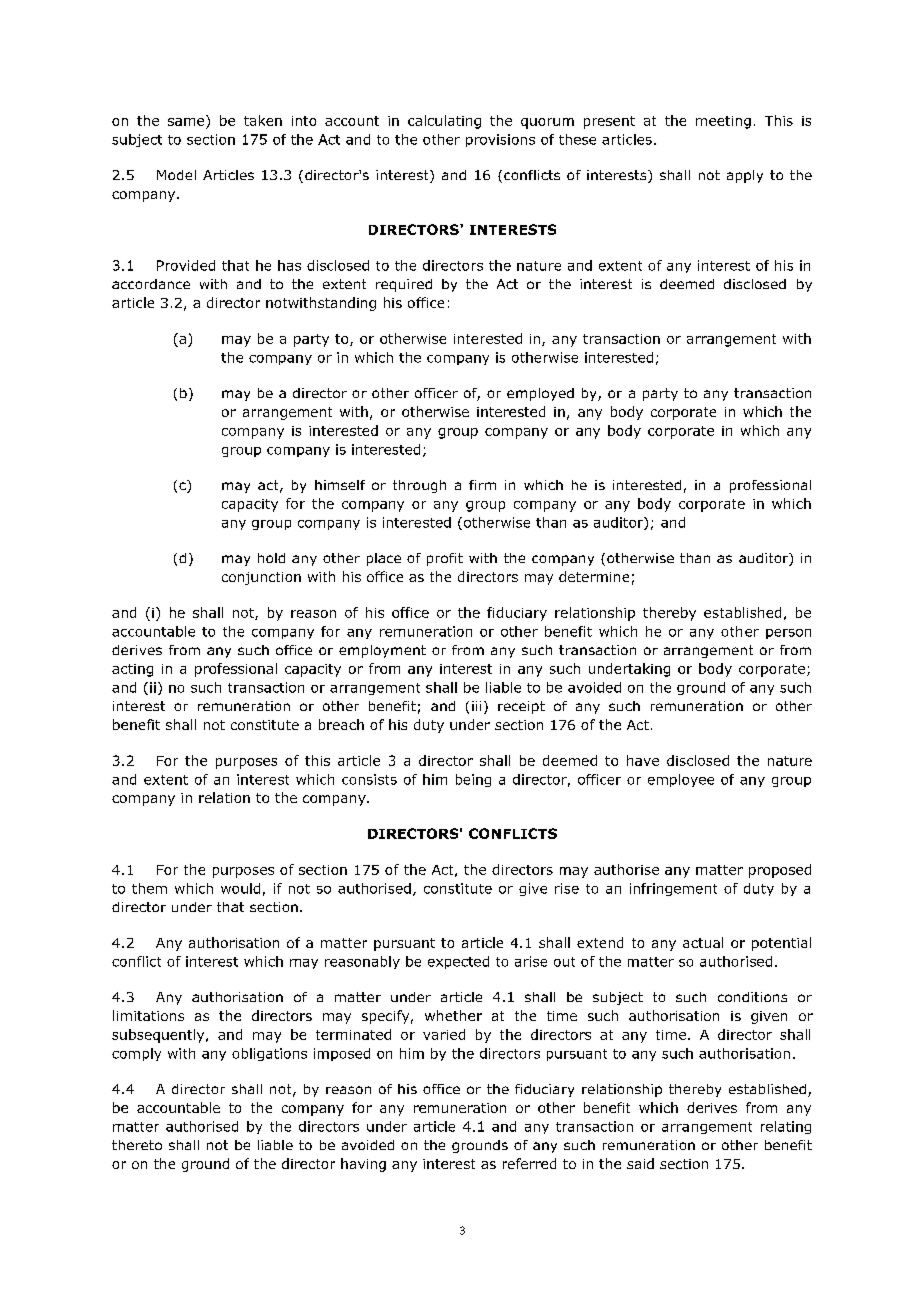  What do you see at coordinates (240, 888) in the document?
I see `would` at bounding box center [240, 888].
